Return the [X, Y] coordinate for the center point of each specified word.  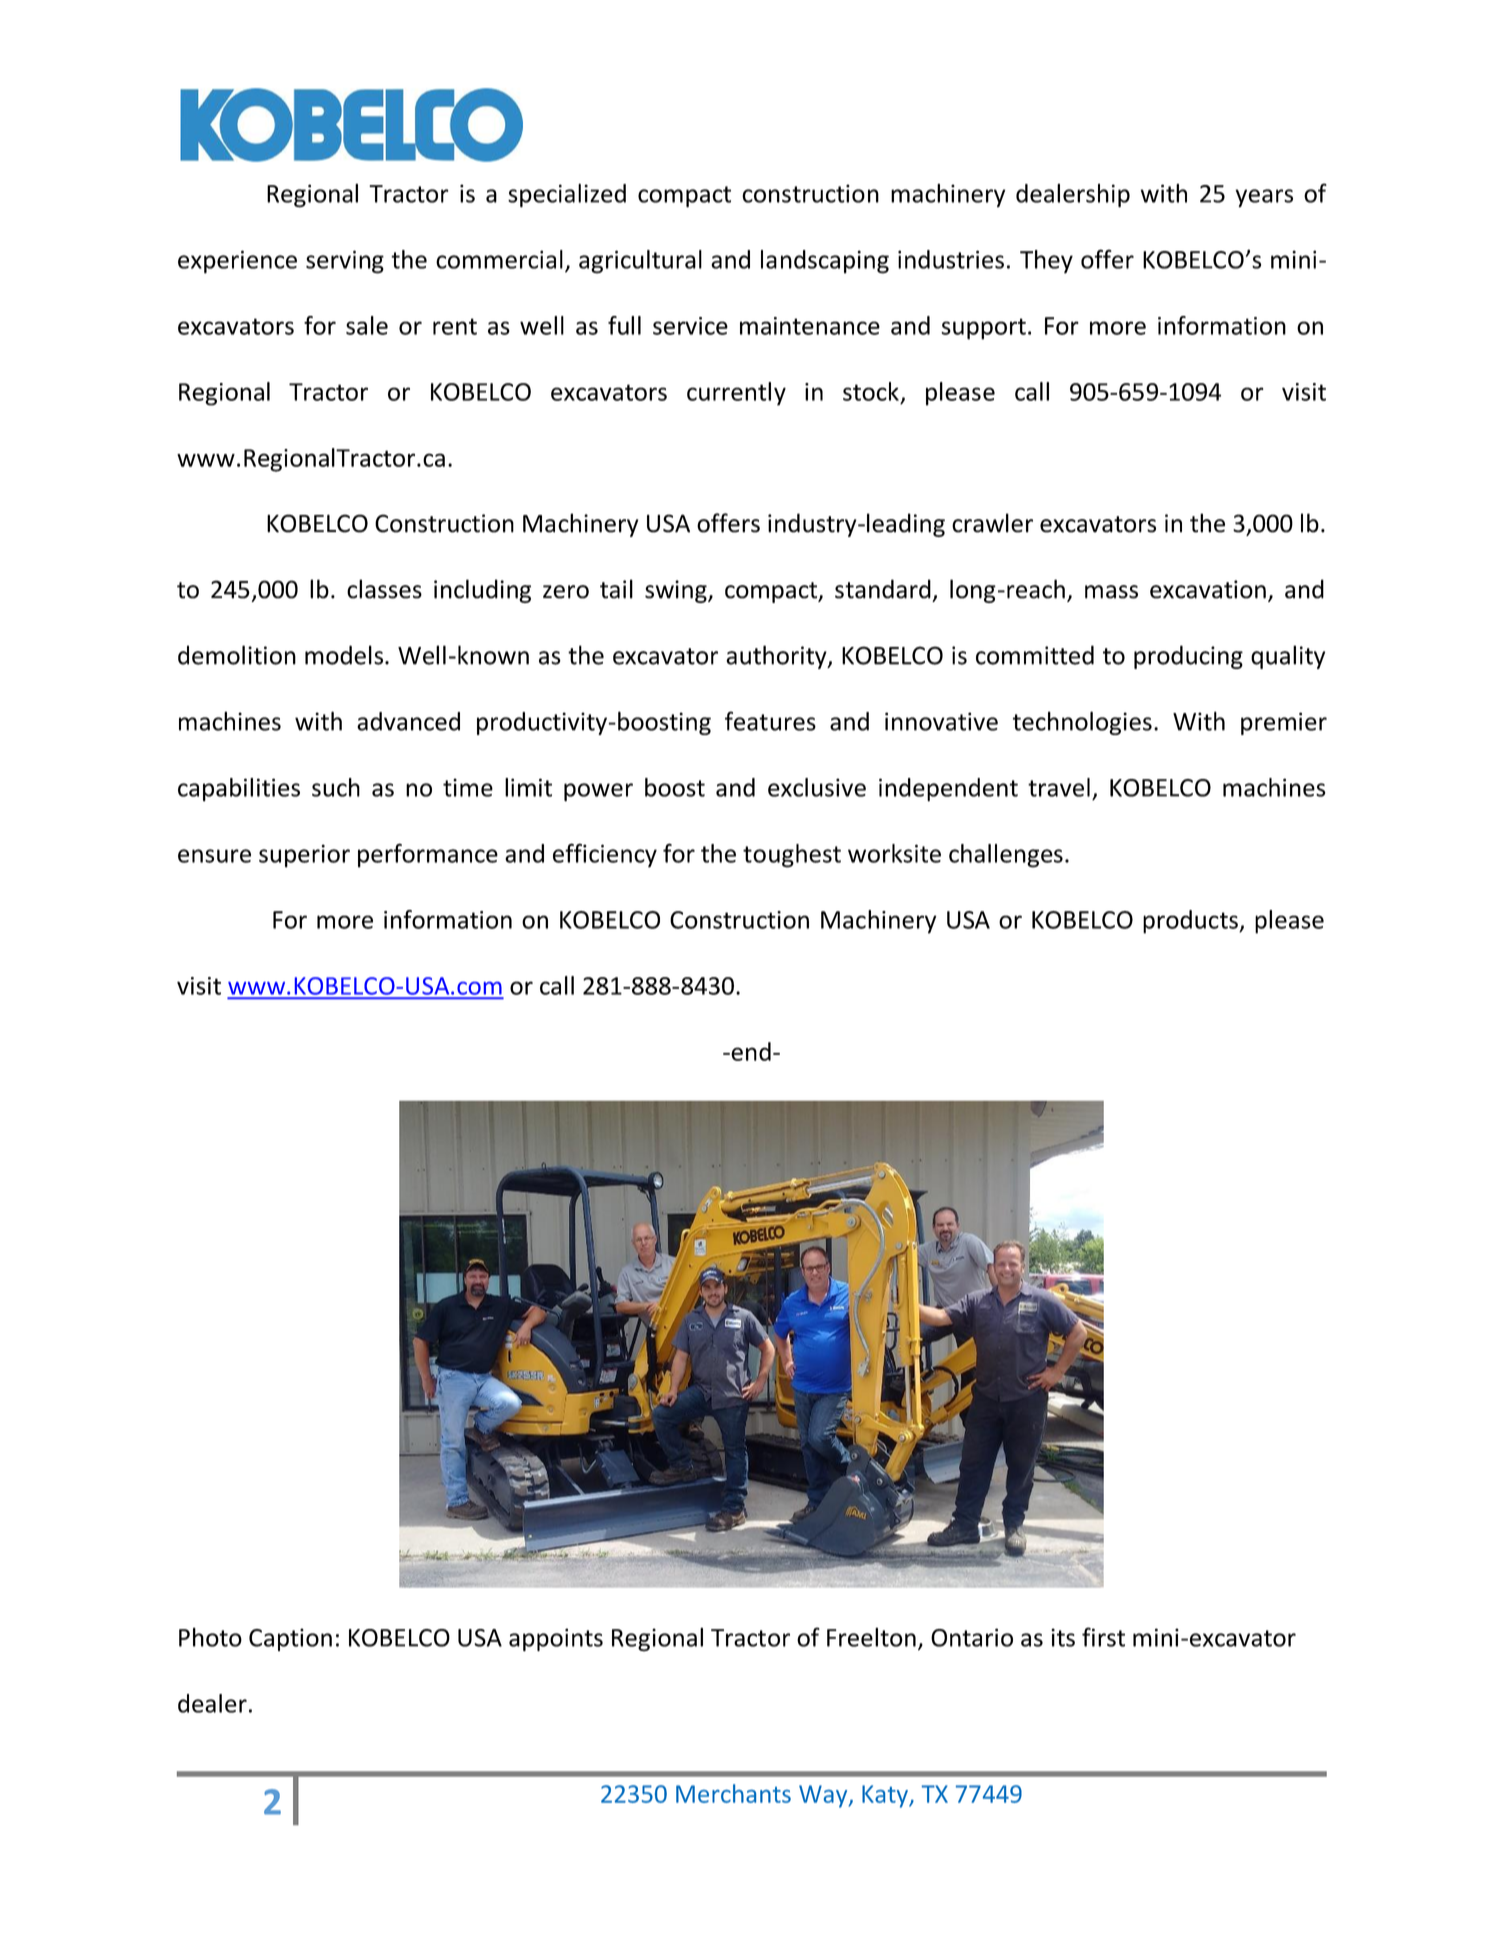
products [1191, 922]
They [1046, 262]
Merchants [733, 1793]
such [336, 787]
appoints [556, 1640]
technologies [1082, 723]
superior [304, 856]
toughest [792, 856]
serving [345, 262]
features [770, 721]
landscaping [825, 262]
